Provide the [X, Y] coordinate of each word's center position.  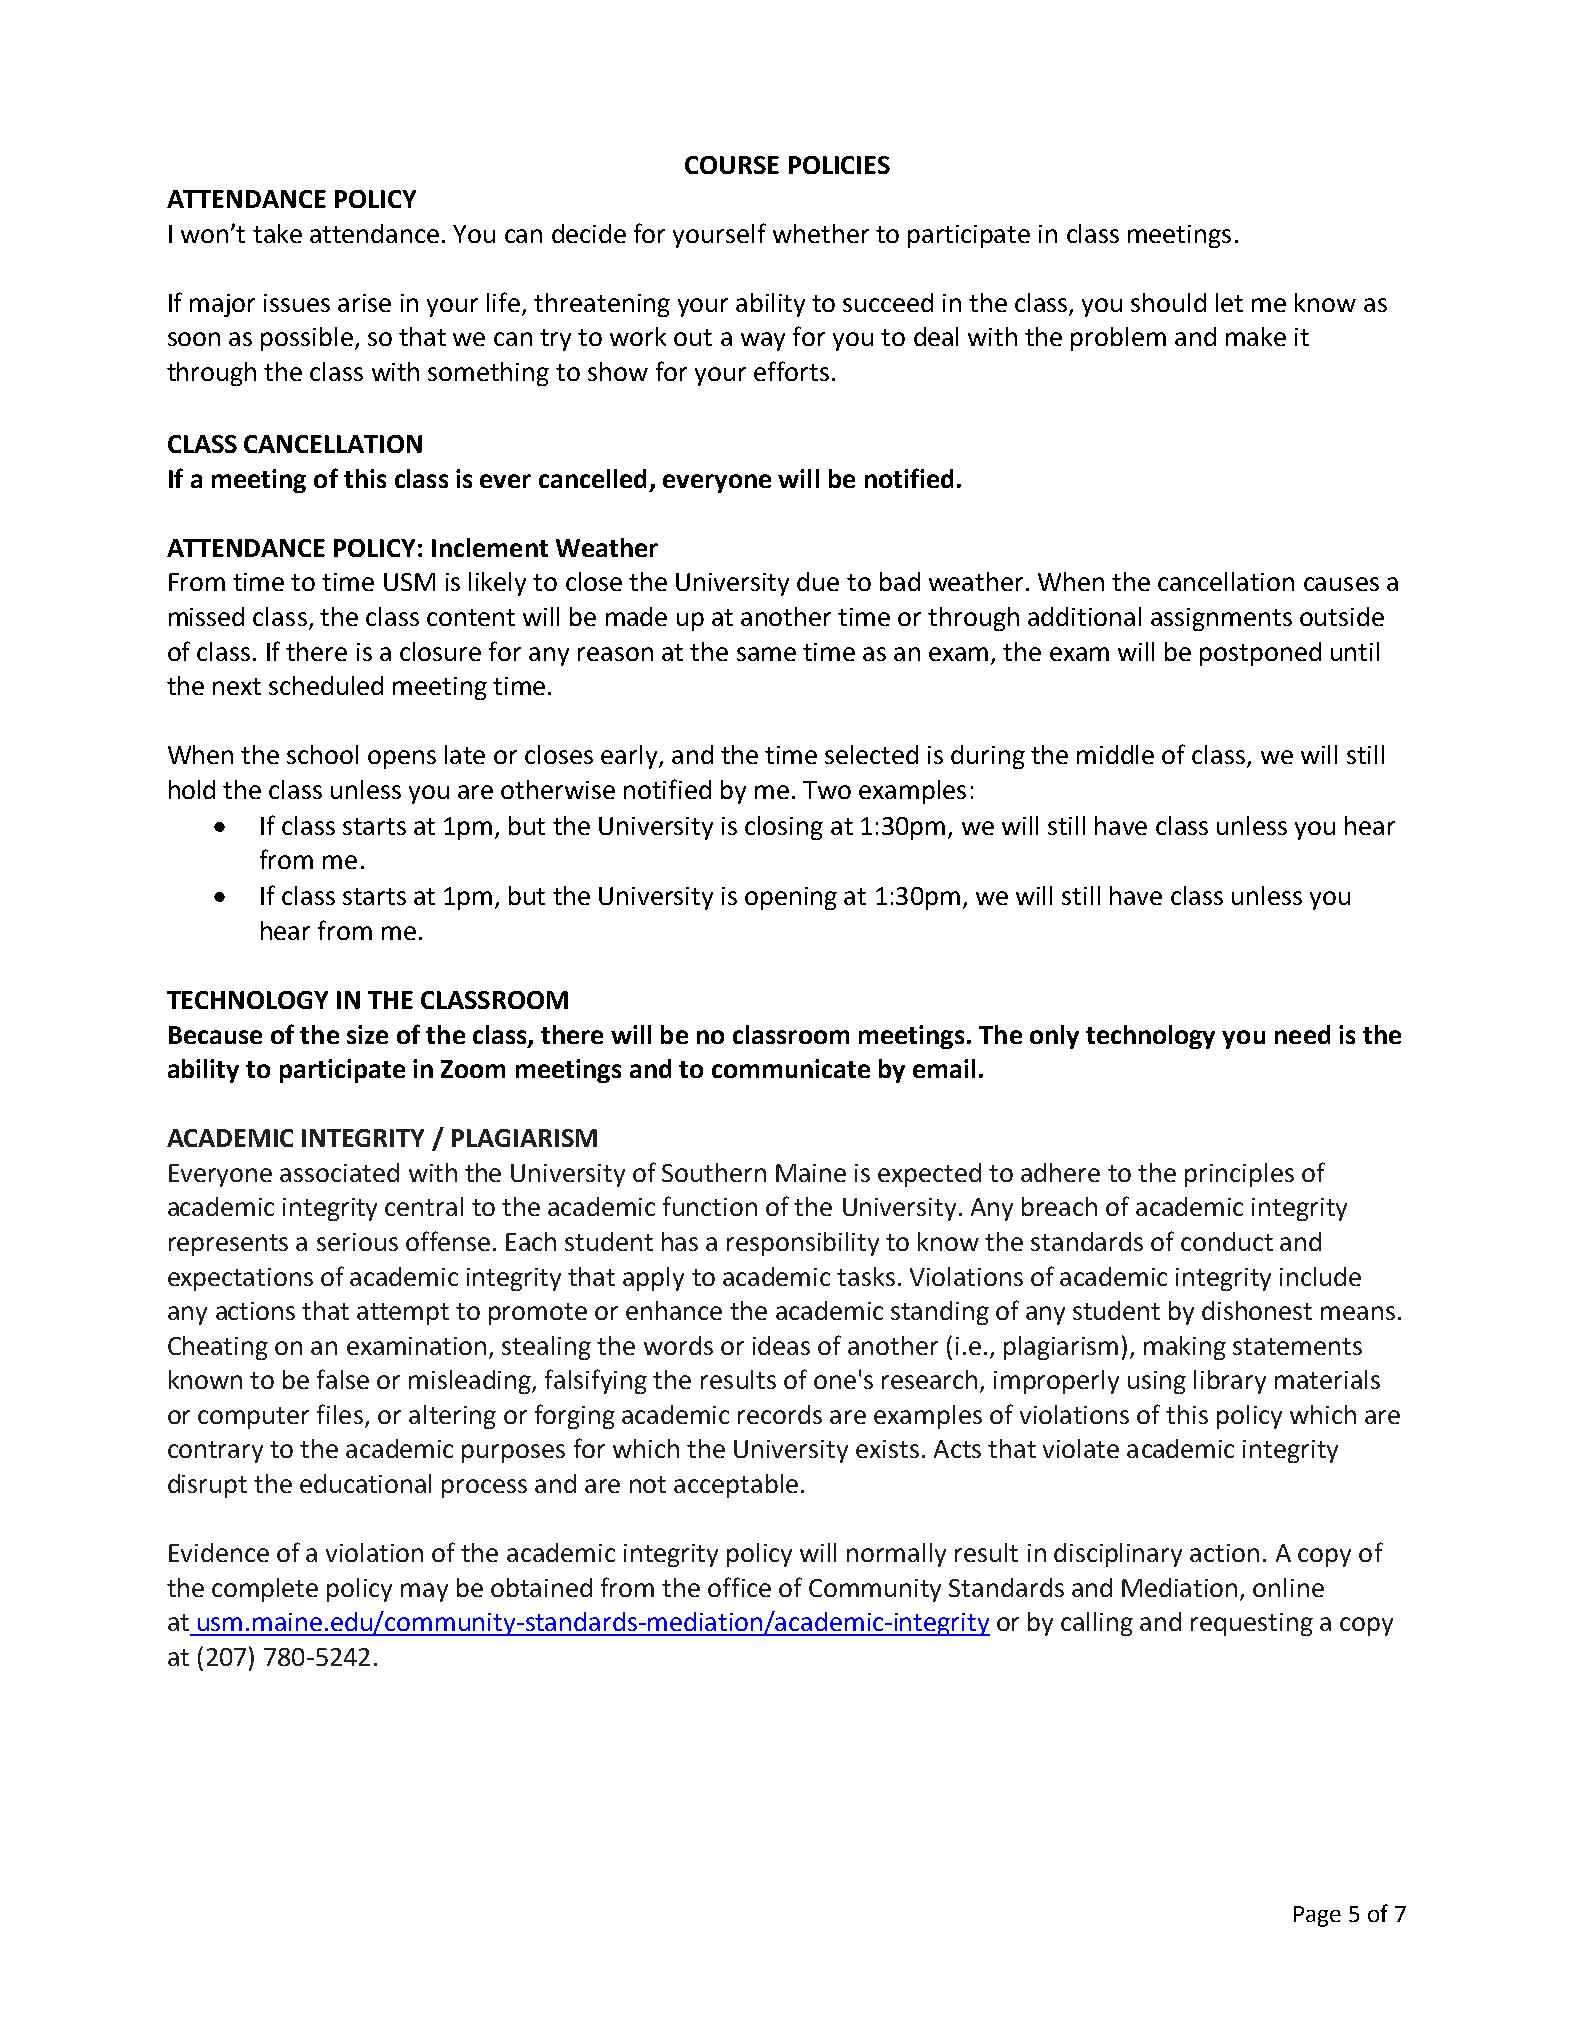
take [277, 233]
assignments [1221, 619]
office [739, 1587]
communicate [791, 1068]
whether [821, 233]
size [367, 1034]
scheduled [326, 685]
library [1230, 1382]
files [340, 1414]
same [766, 654]
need [1302, 1034]
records [780, 1414]
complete [265, 1590]
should [1168, 302]
